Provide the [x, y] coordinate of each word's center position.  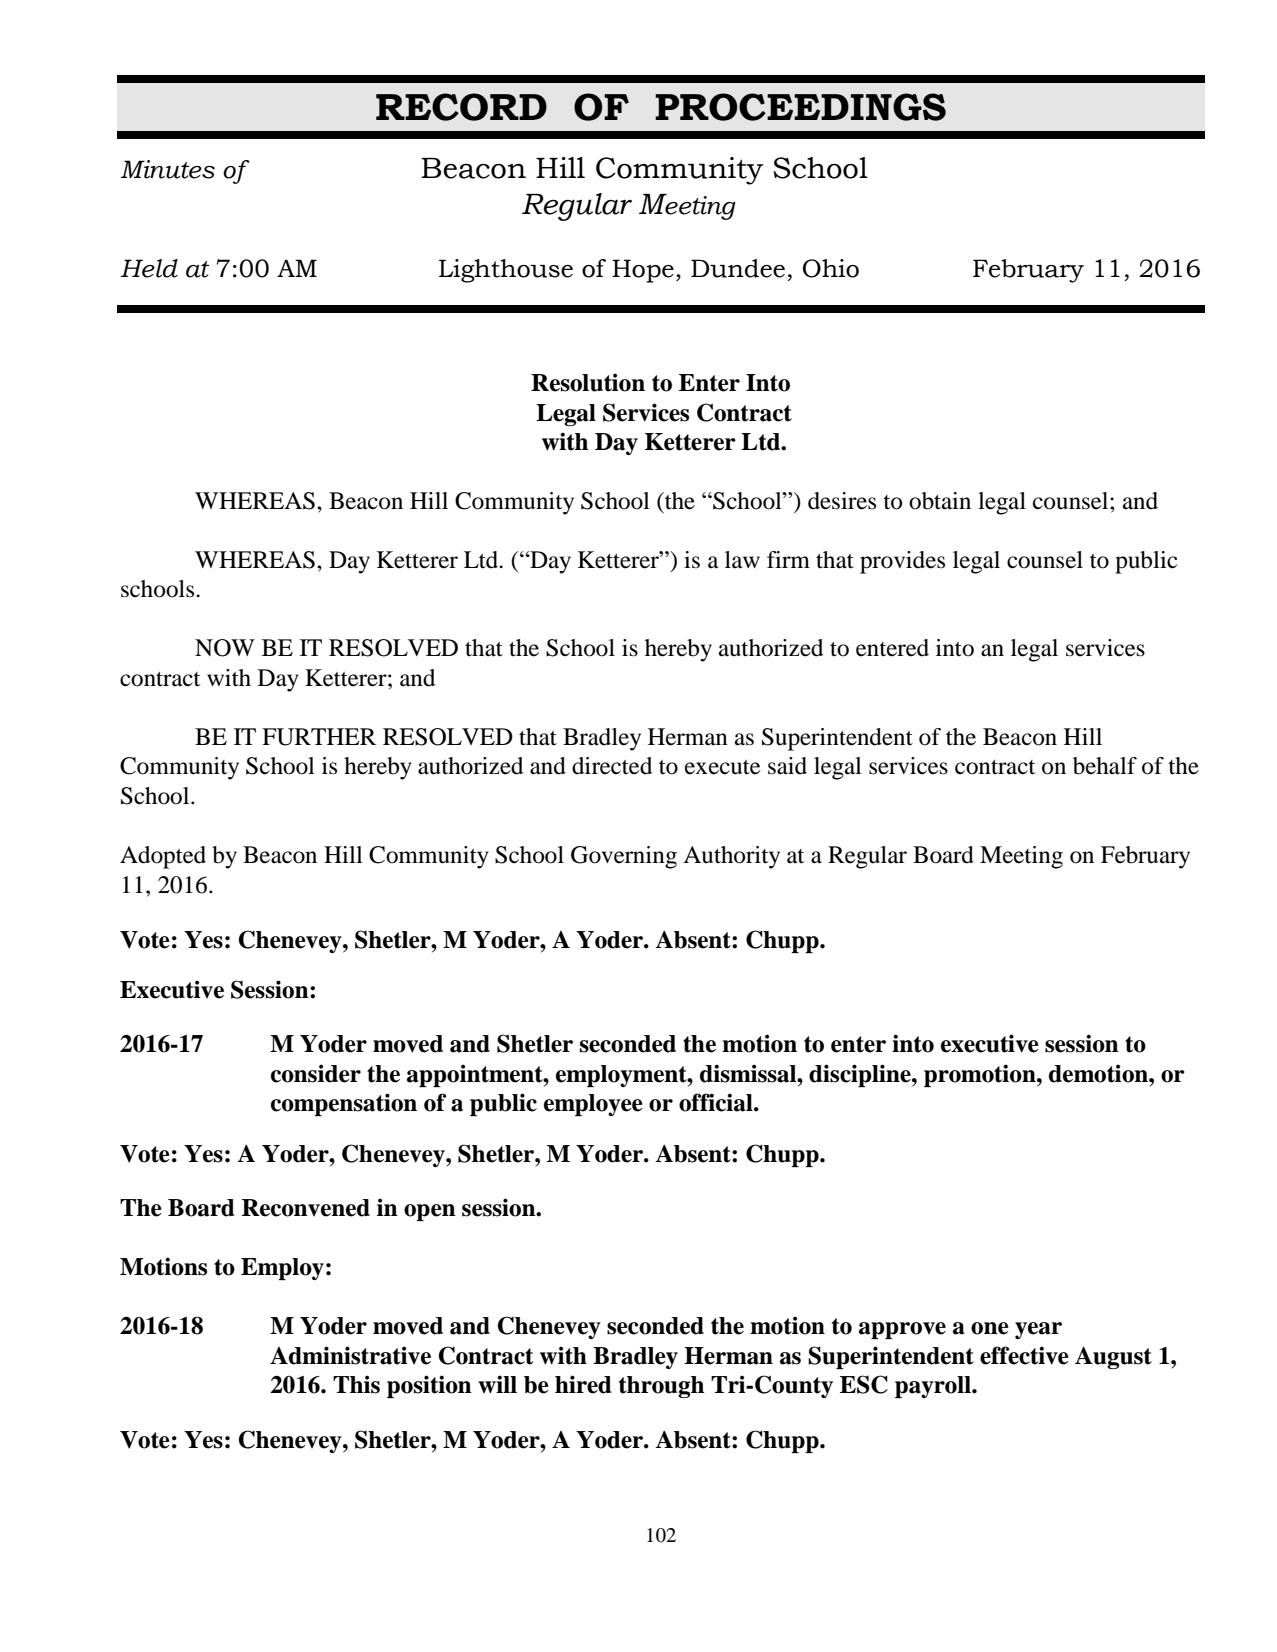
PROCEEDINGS [800, 107]
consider [316, 1073]
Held [149, 268]
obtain [940, 501]
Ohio [831, 268]
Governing [624, 857]
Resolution [588, 382]
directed [612, 766]
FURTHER [319, 737]
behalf [1105, 766]
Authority [731, 857]
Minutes [168, 169]
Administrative [350, 1355]
